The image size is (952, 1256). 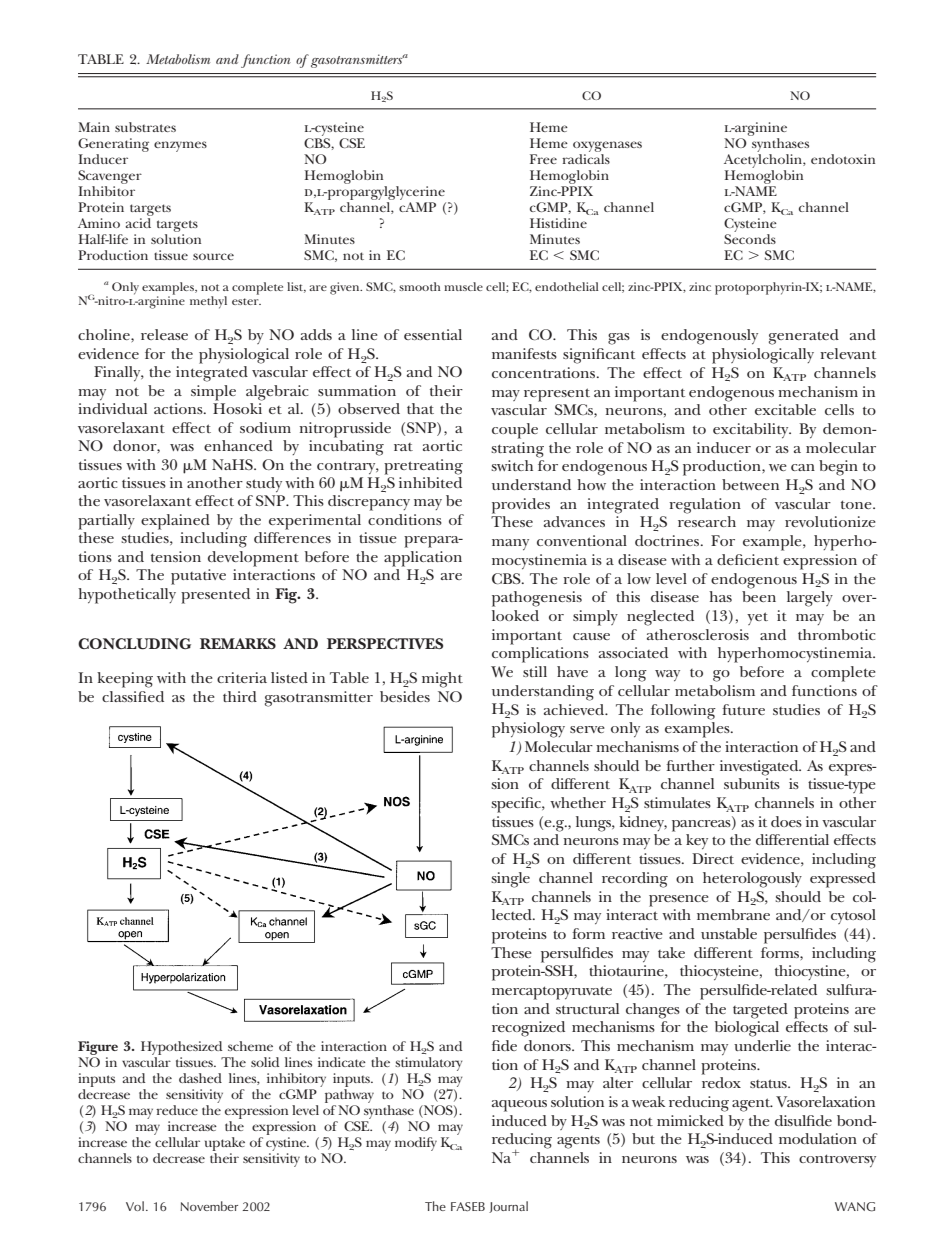 I want to click on enzymes, so click(x=180, y=146).
